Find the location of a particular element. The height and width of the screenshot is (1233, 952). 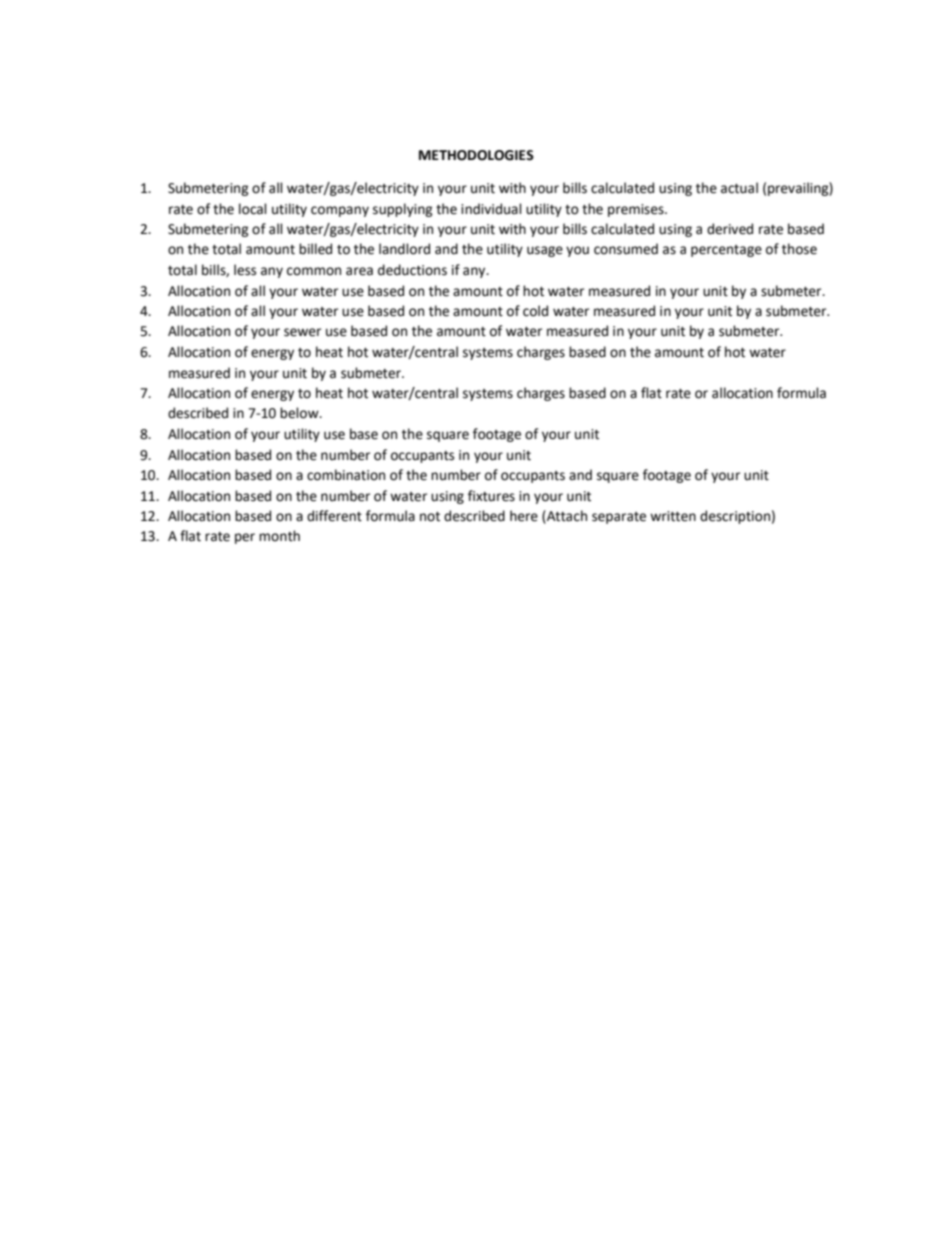

written is located at coordinates (673, 516).
